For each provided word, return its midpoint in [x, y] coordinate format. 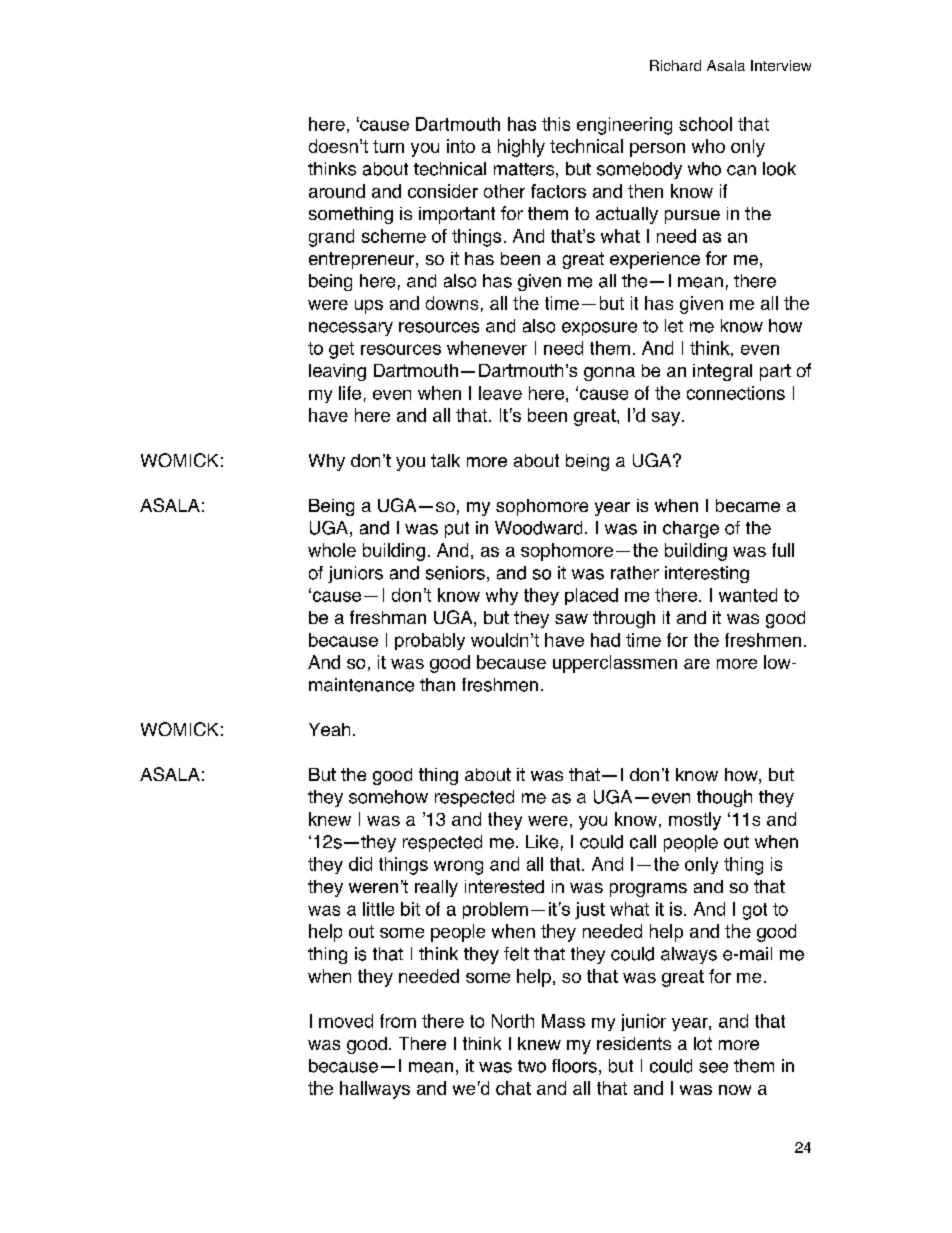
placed [591, 596]
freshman [388, 617]
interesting [707, 574]
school [705, 124]
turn [388, 146]
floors [574, 1066]
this [556, 124]
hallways [375, 1090]
